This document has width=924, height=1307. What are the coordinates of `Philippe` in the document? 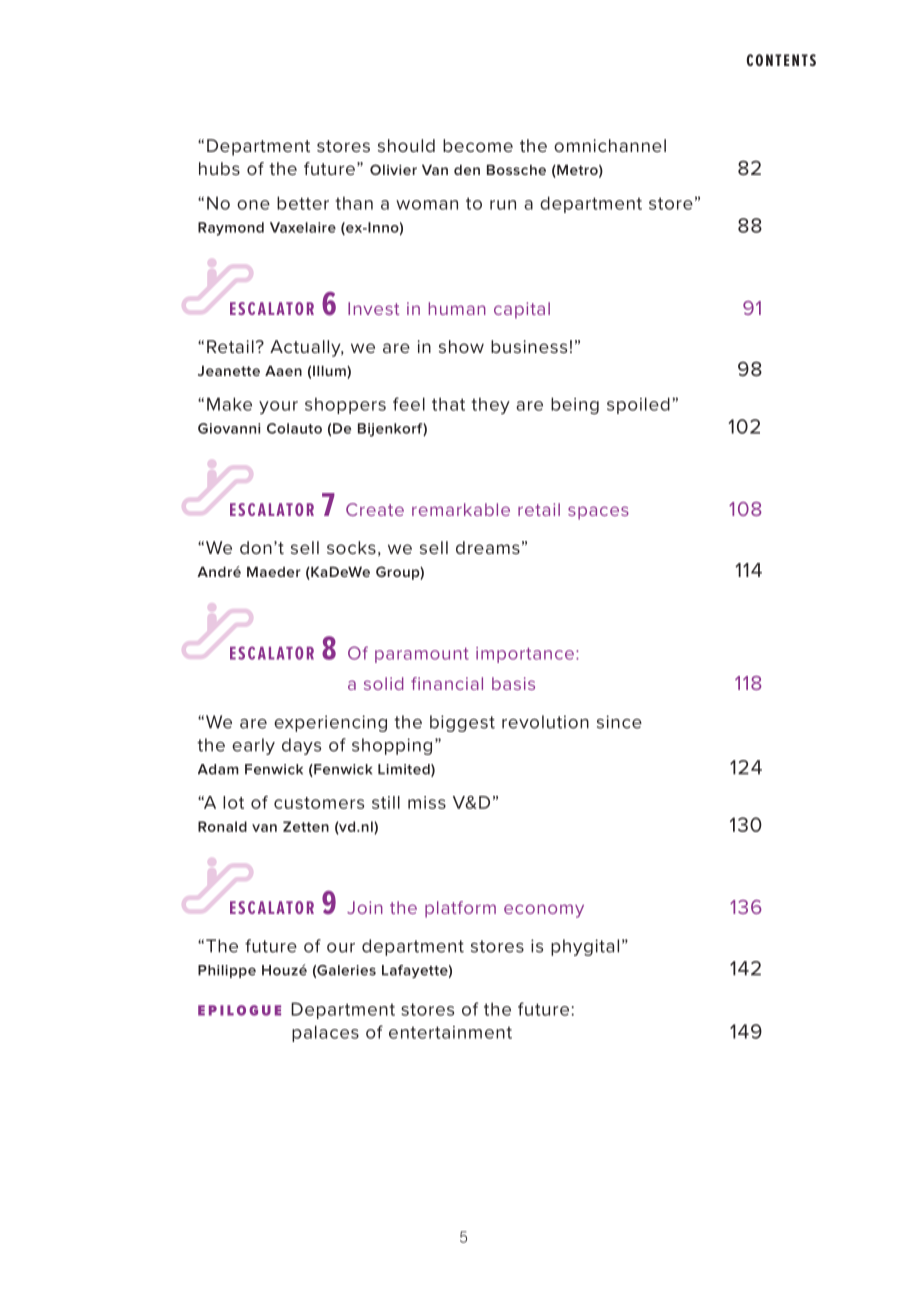 It's located at (227, 971).
